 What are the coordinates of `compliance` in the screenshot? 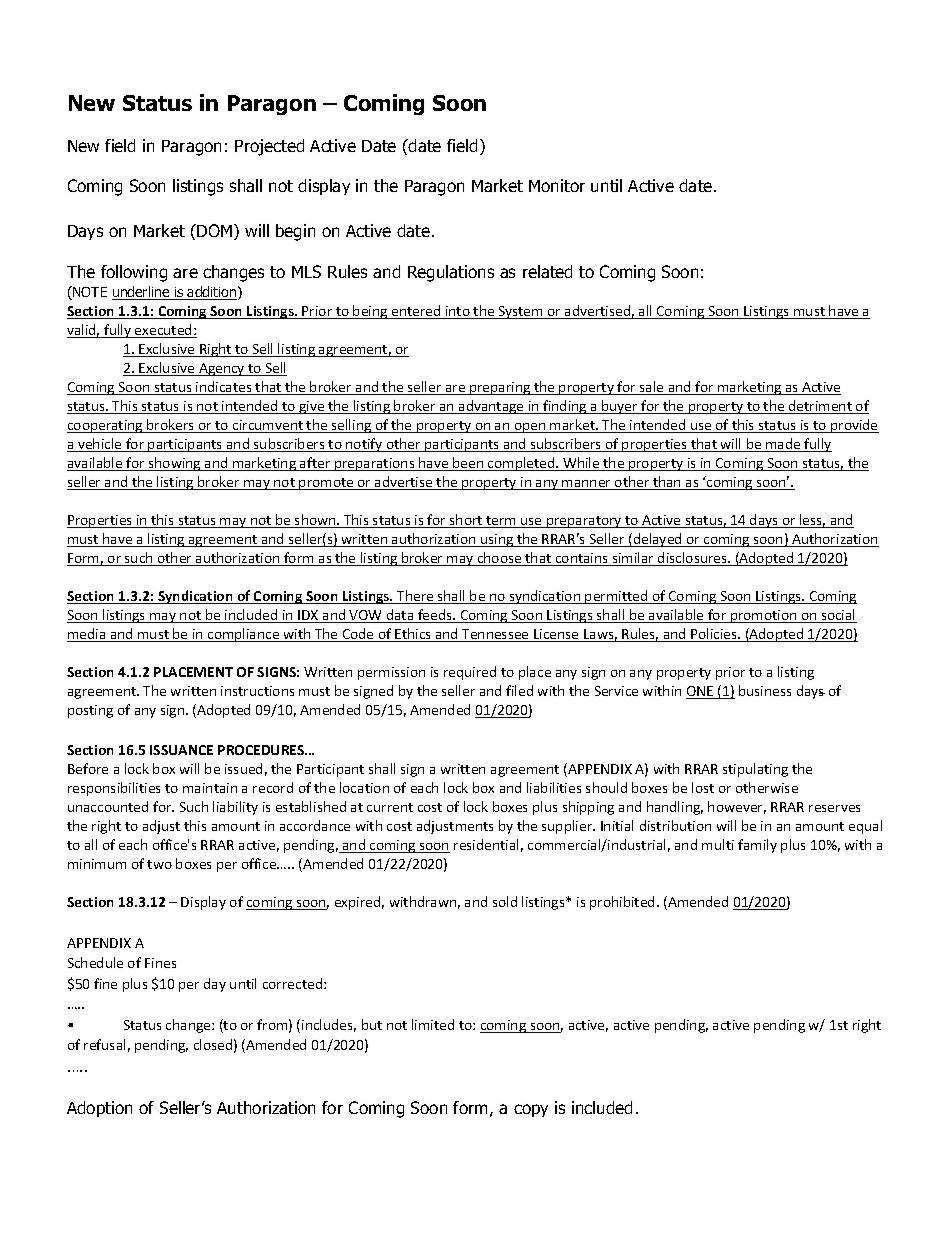 It's located at (244, 635).
